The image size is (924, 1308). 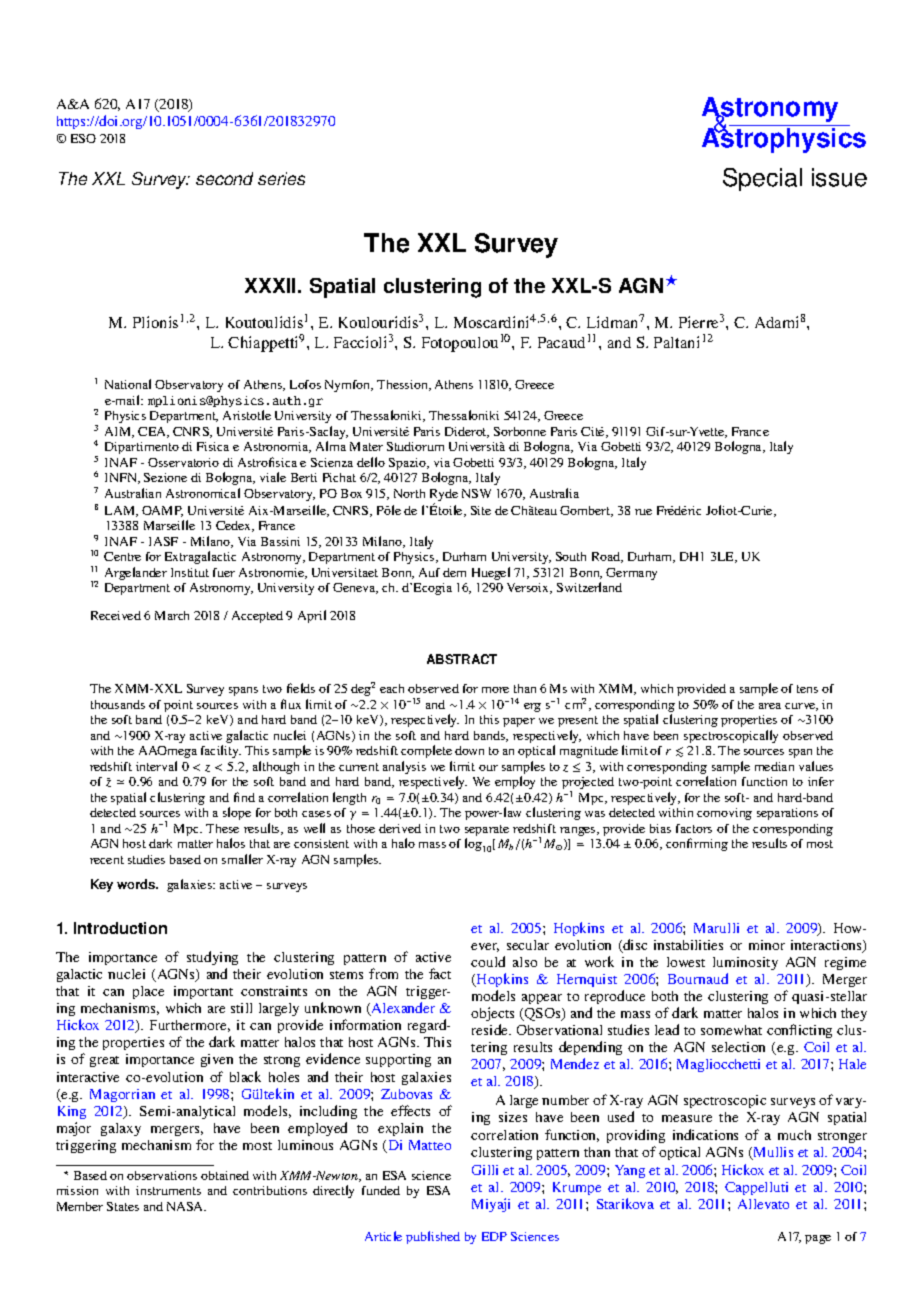 I want to click on ABSTRACT, so click(x=462, y=659).
